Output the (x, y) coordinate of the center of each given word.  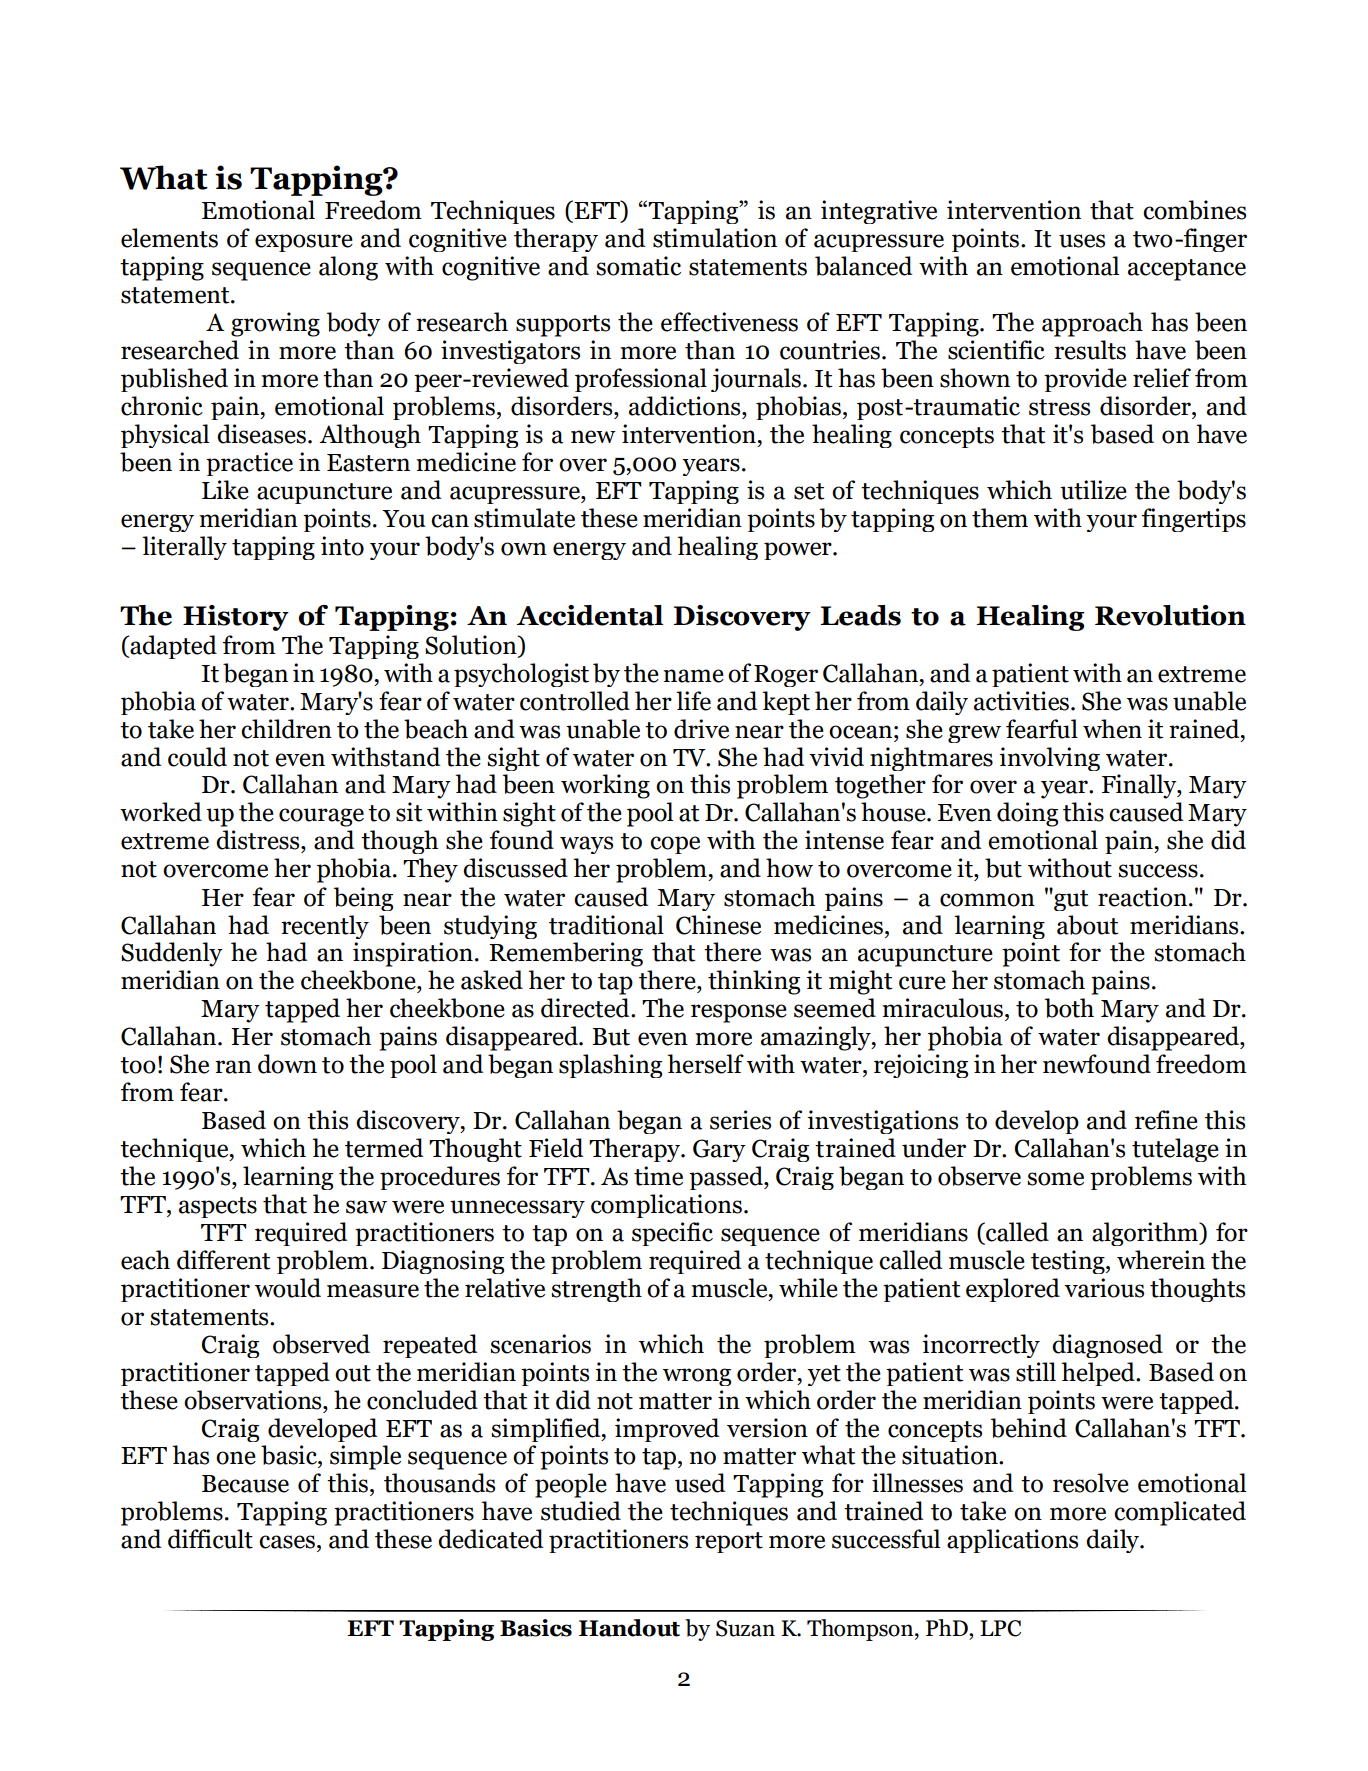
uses (1082, 241)
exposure (304, 243)
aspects (218, 1207)
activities (1021, 701)
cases (287, 1542)
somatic (638, 266)
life (693, 701)
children (286, 729)
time (658, 1176)
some (1055, 1179)
